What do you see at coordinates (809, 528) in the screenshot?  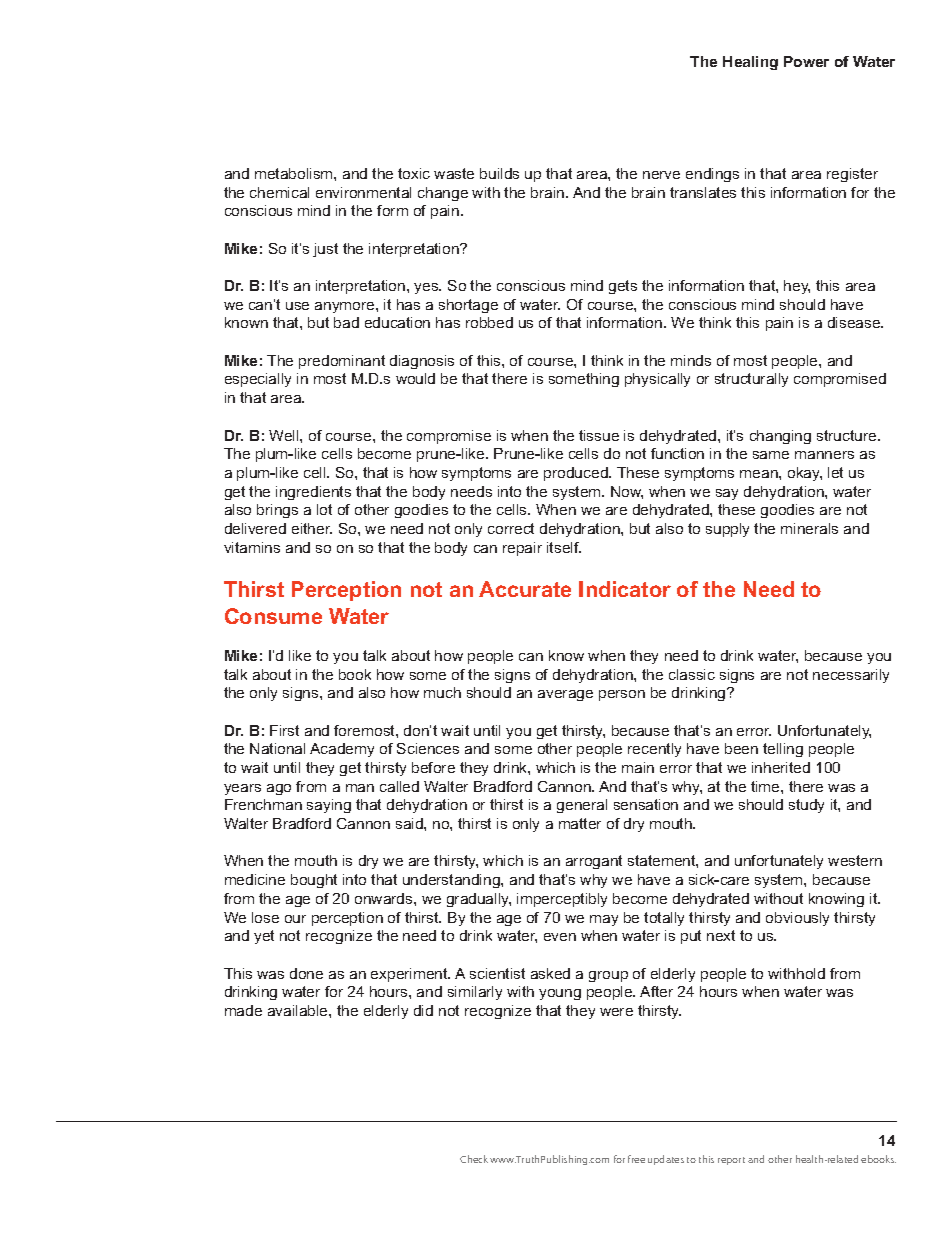 I see `minerals` at bounding box center [809, 528].
